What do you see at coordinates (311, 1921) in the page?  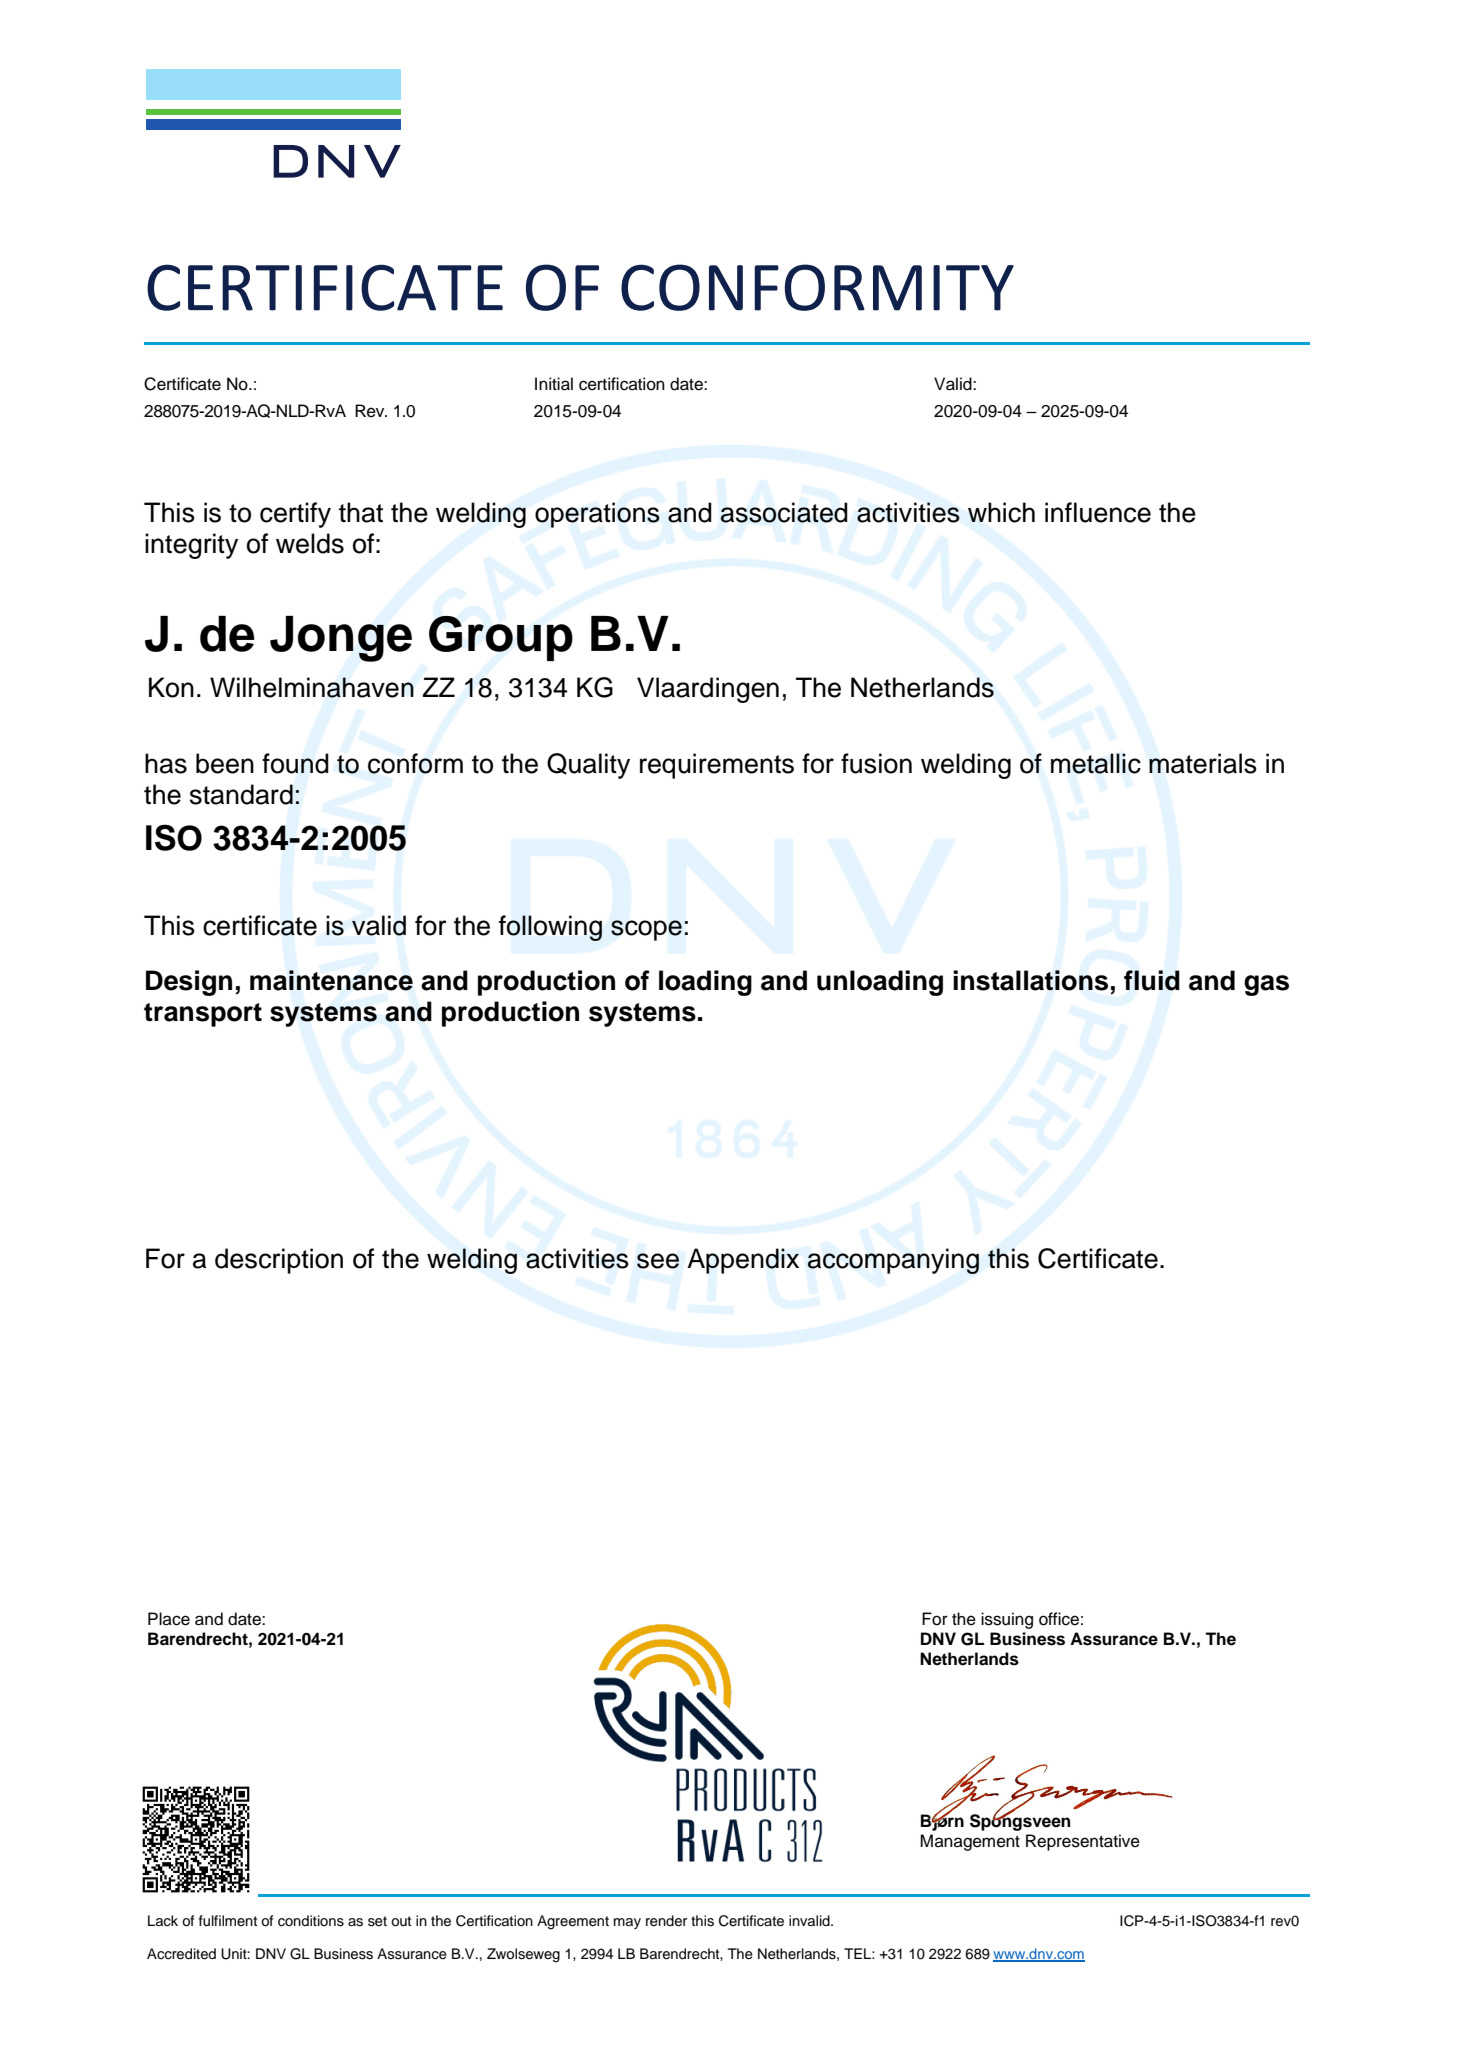 I see `conditions` at bounding box center [311, 1921].
